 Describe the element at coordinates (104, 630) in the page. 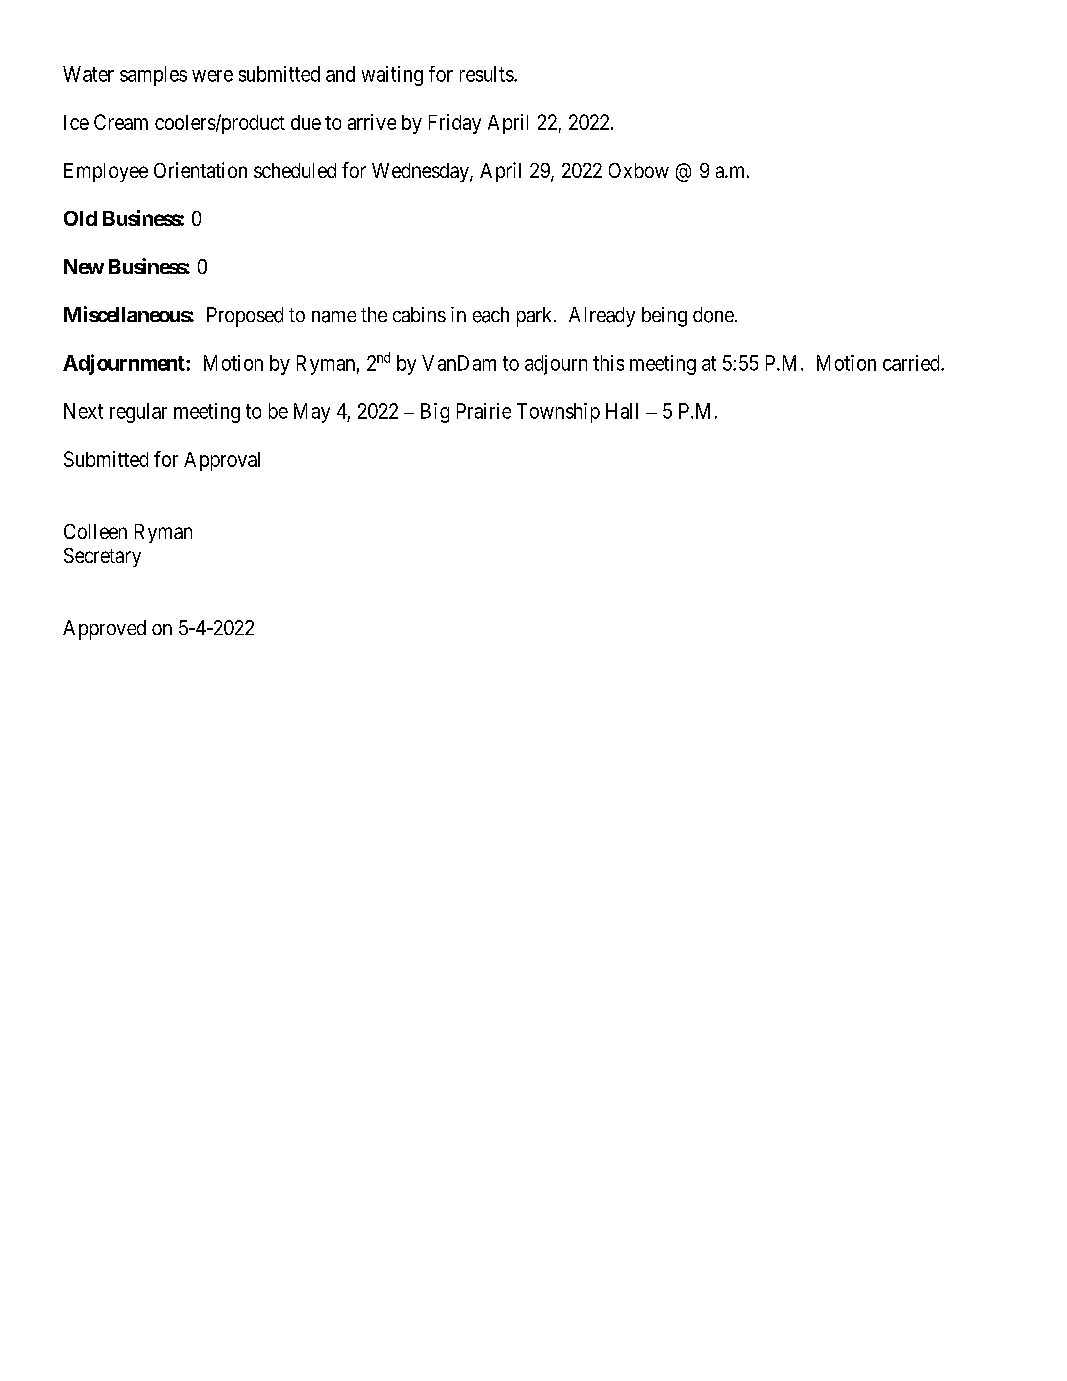

I see `Approved` at that location.
